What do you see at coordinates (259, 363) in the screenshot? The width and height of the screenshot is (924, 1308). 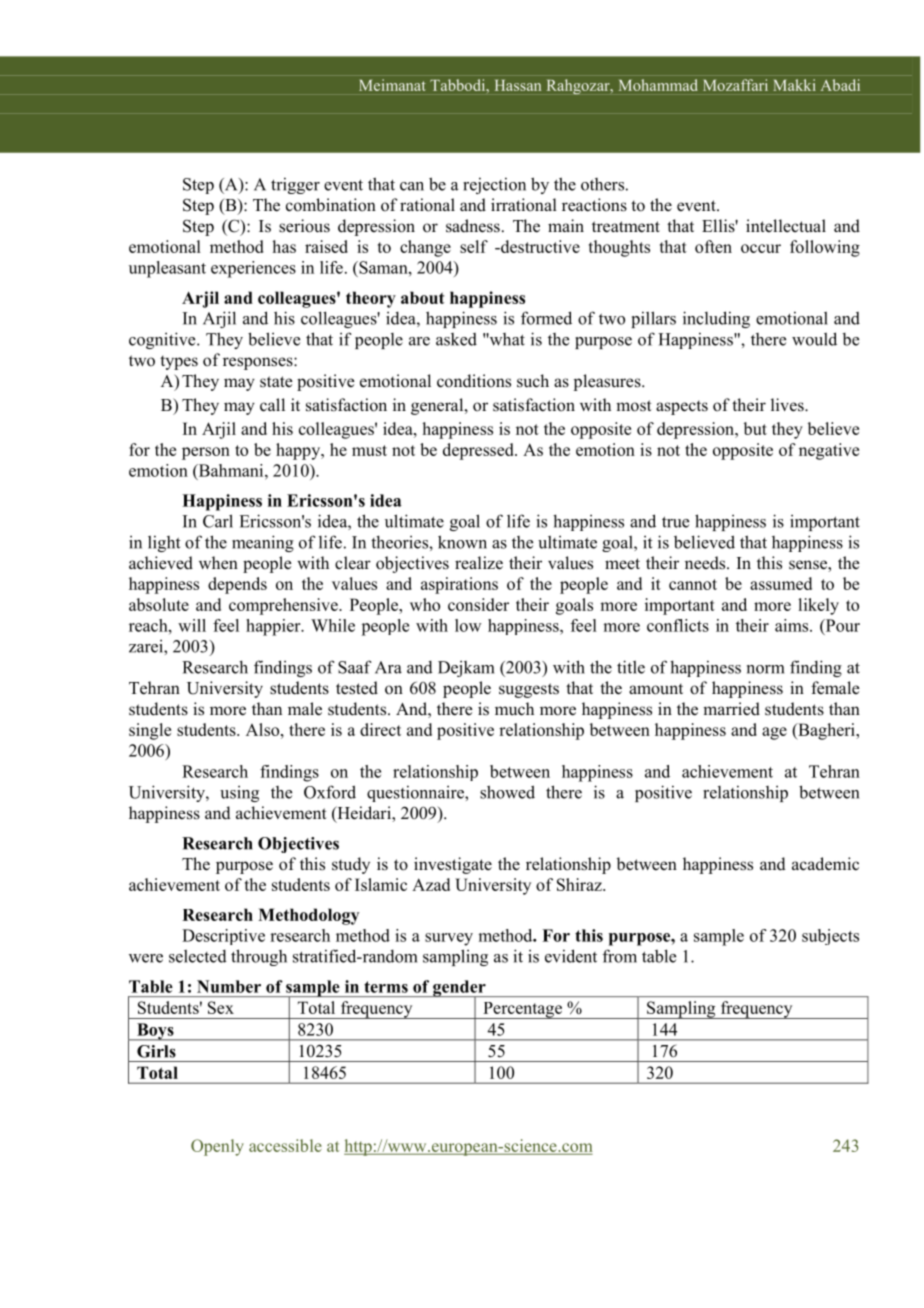 I see `responses` at bounding box center [259, 363].
